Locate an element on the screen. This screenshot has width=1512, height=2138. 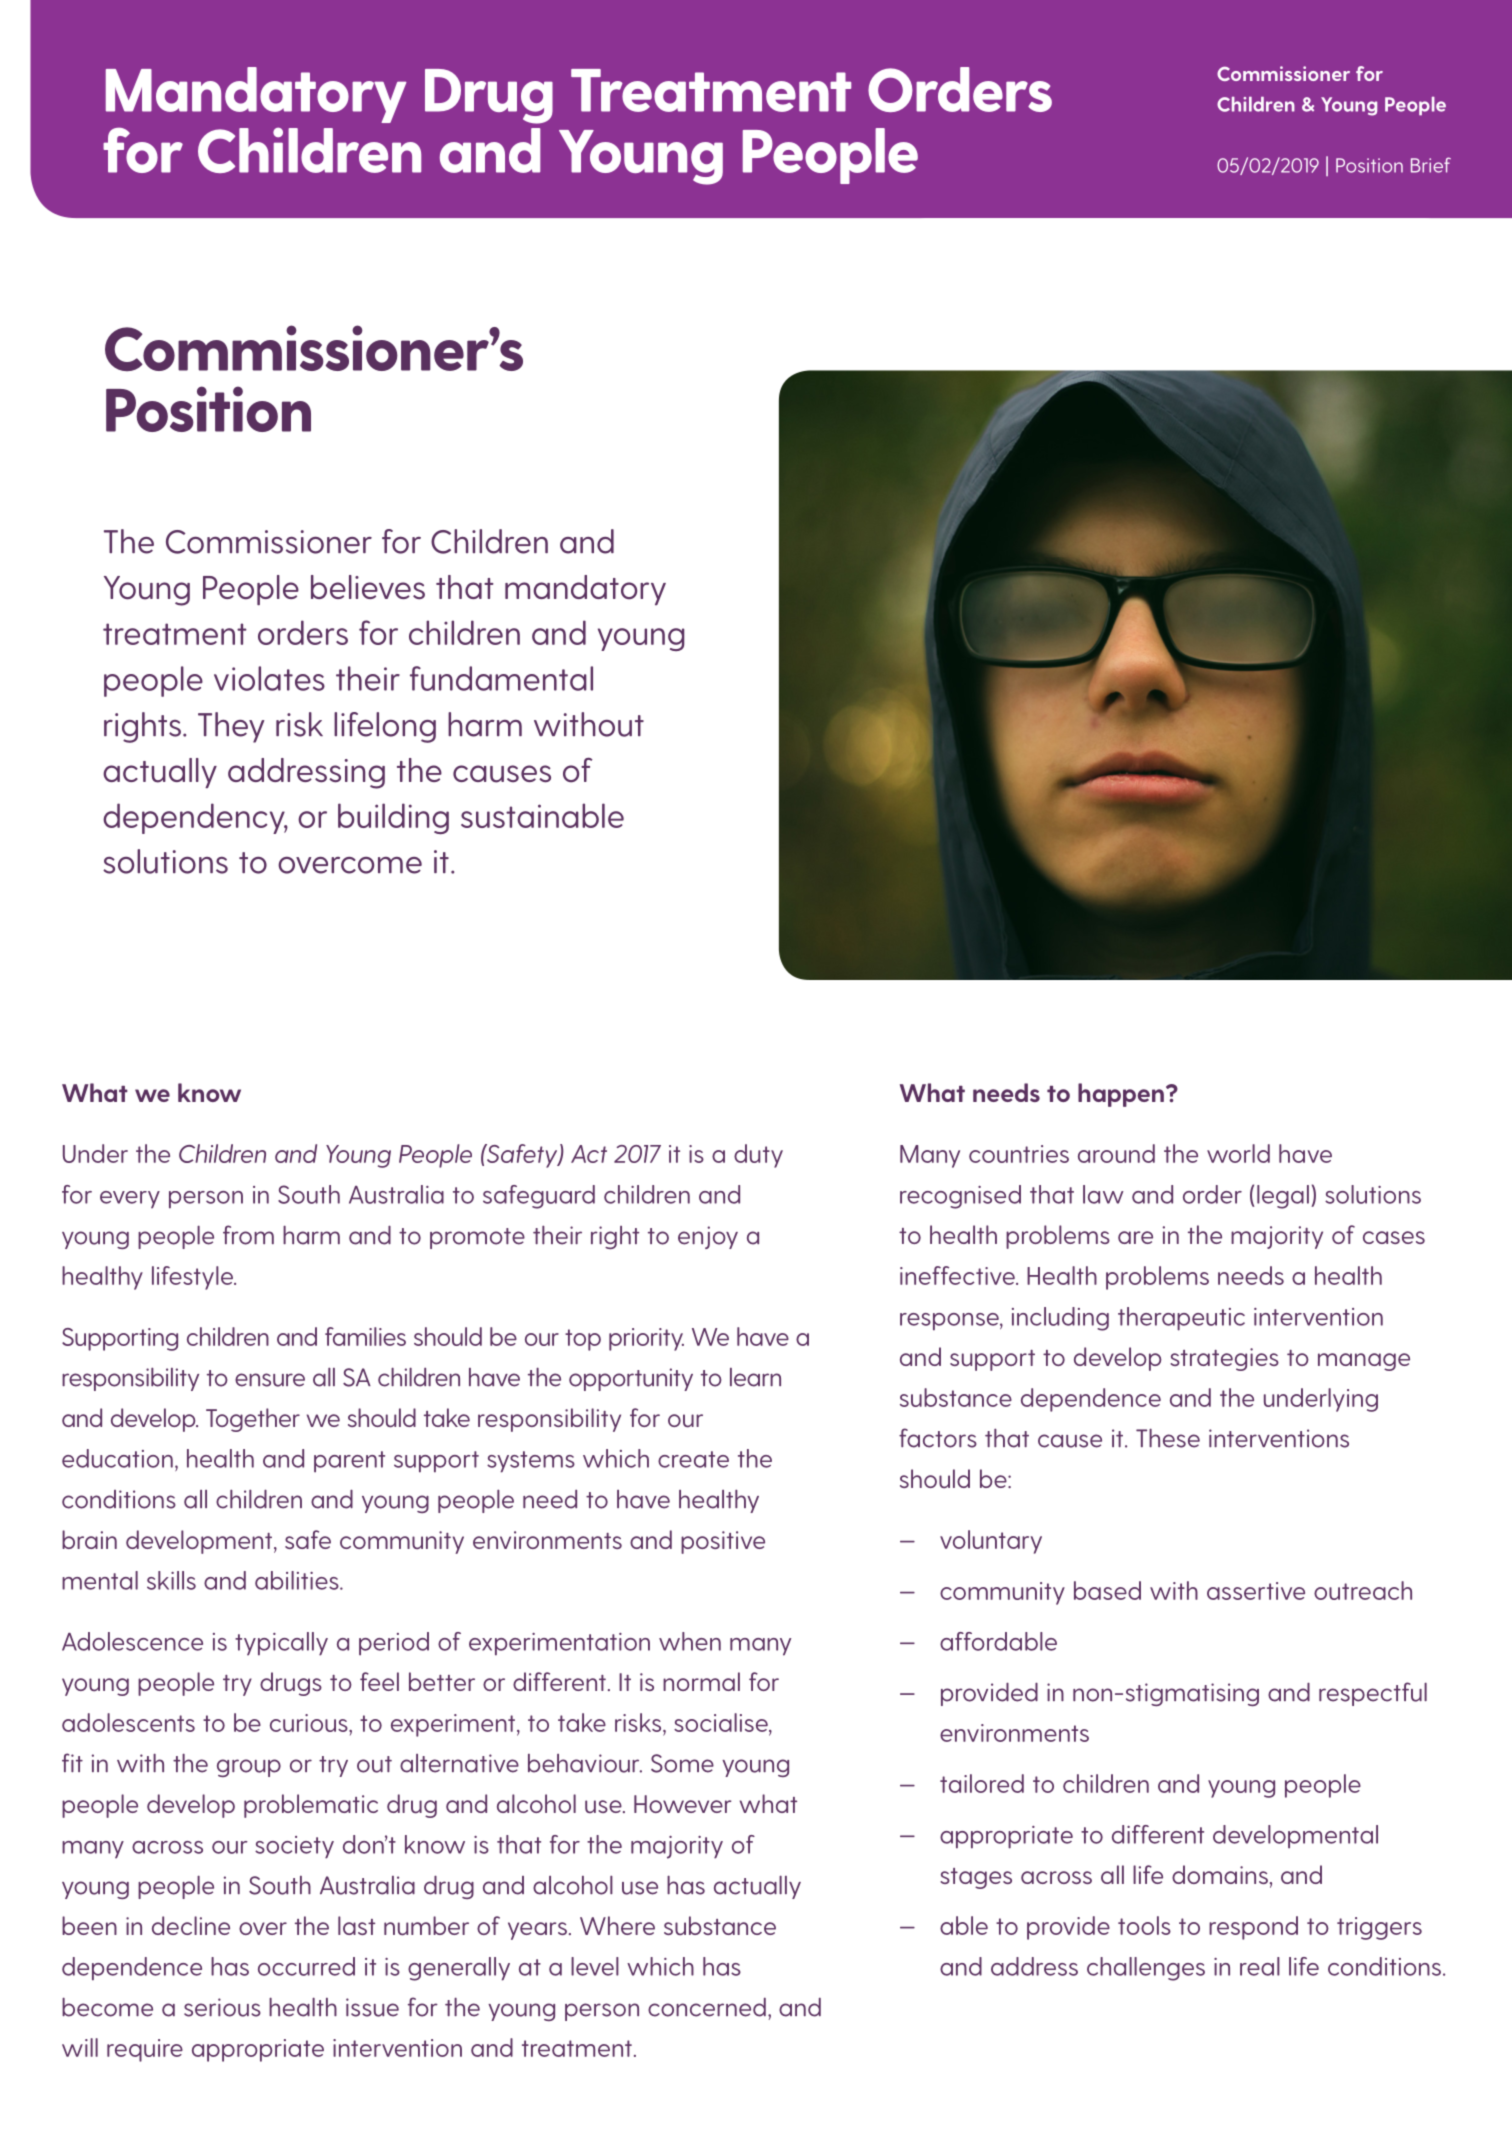
building is located at coordinates (393, 818).
